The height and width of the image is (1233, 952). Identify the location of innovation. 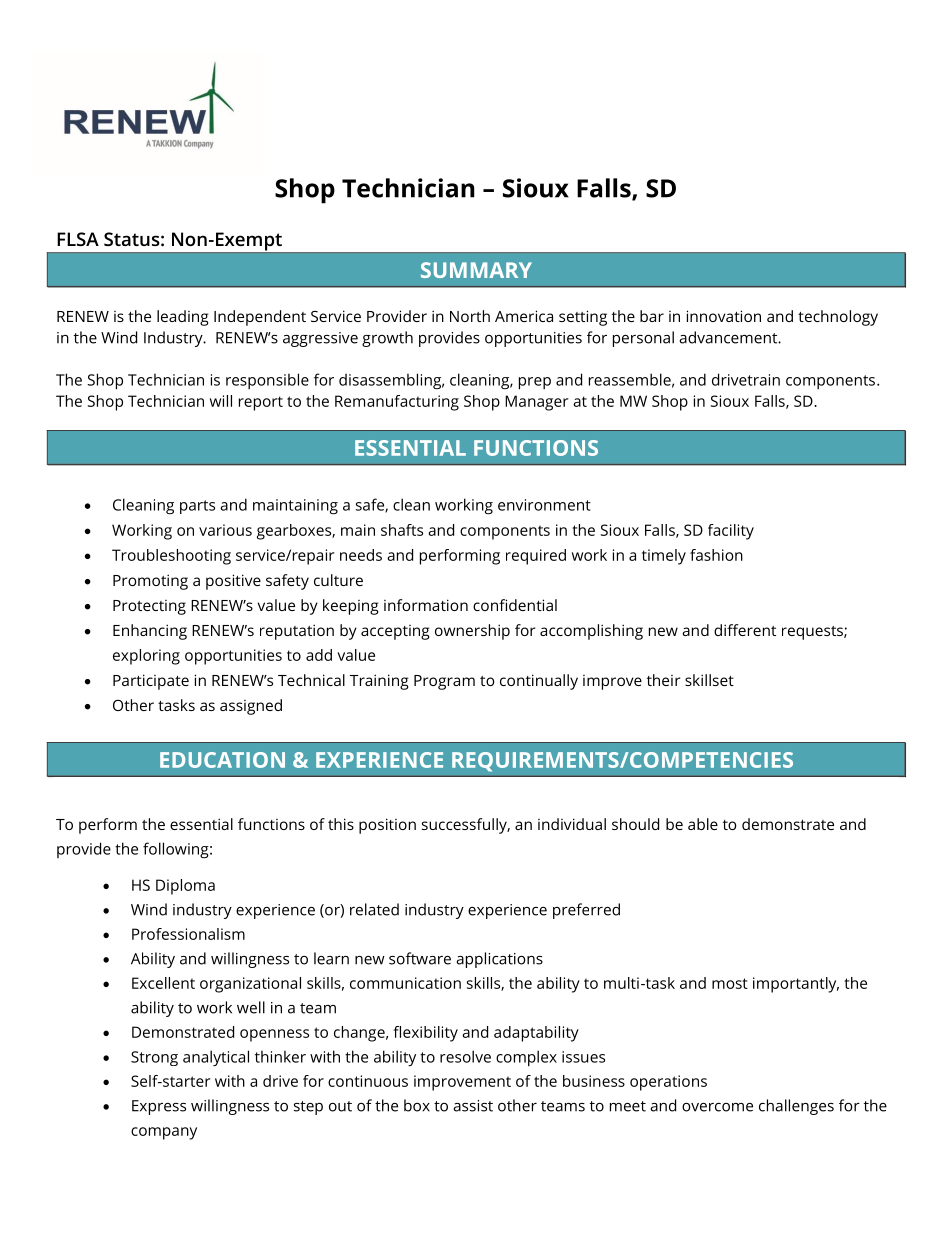
(723, 316).
